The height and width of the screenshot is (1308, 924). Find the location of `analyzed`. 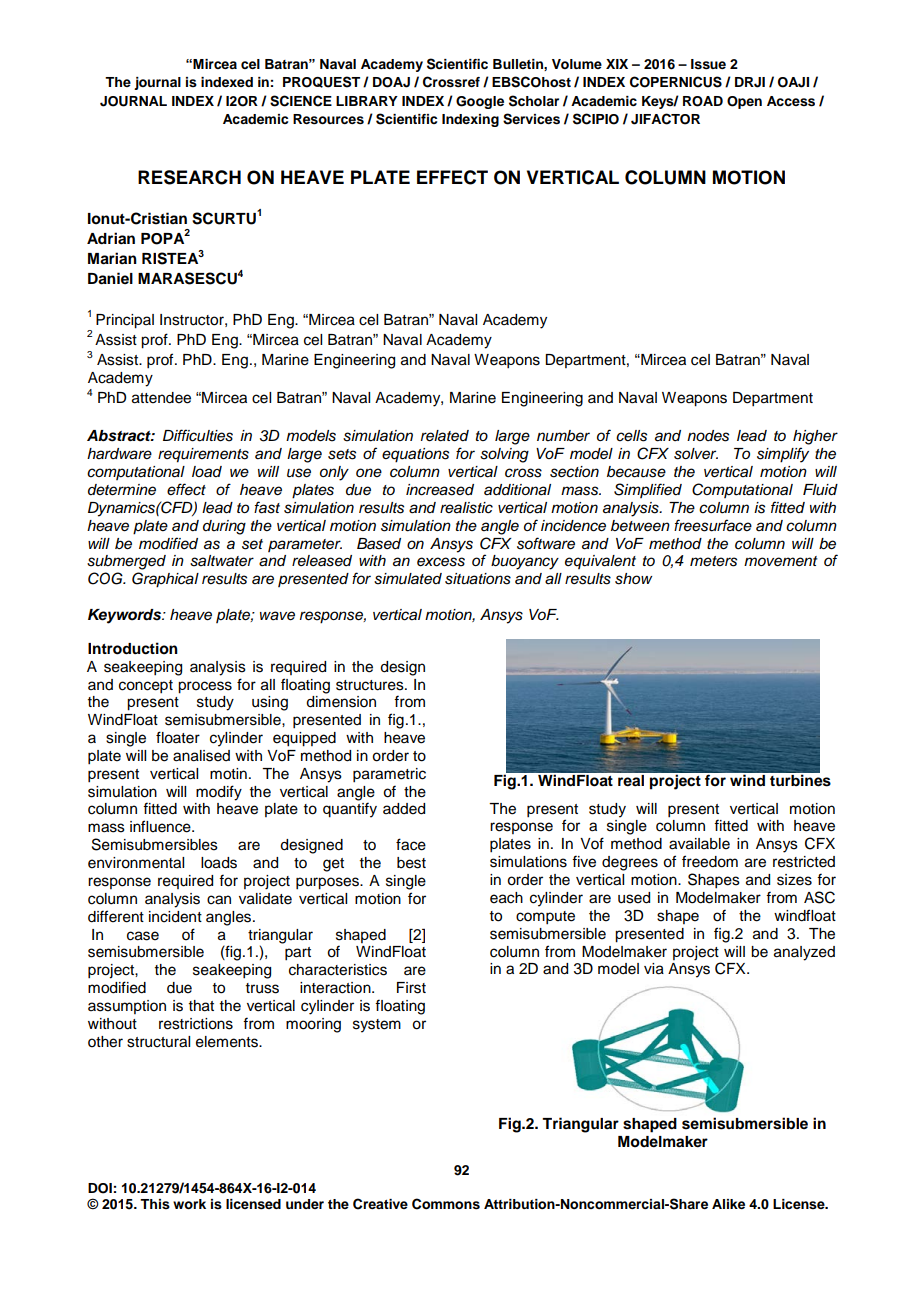

analyzed is located at coordinates (804, 953).
